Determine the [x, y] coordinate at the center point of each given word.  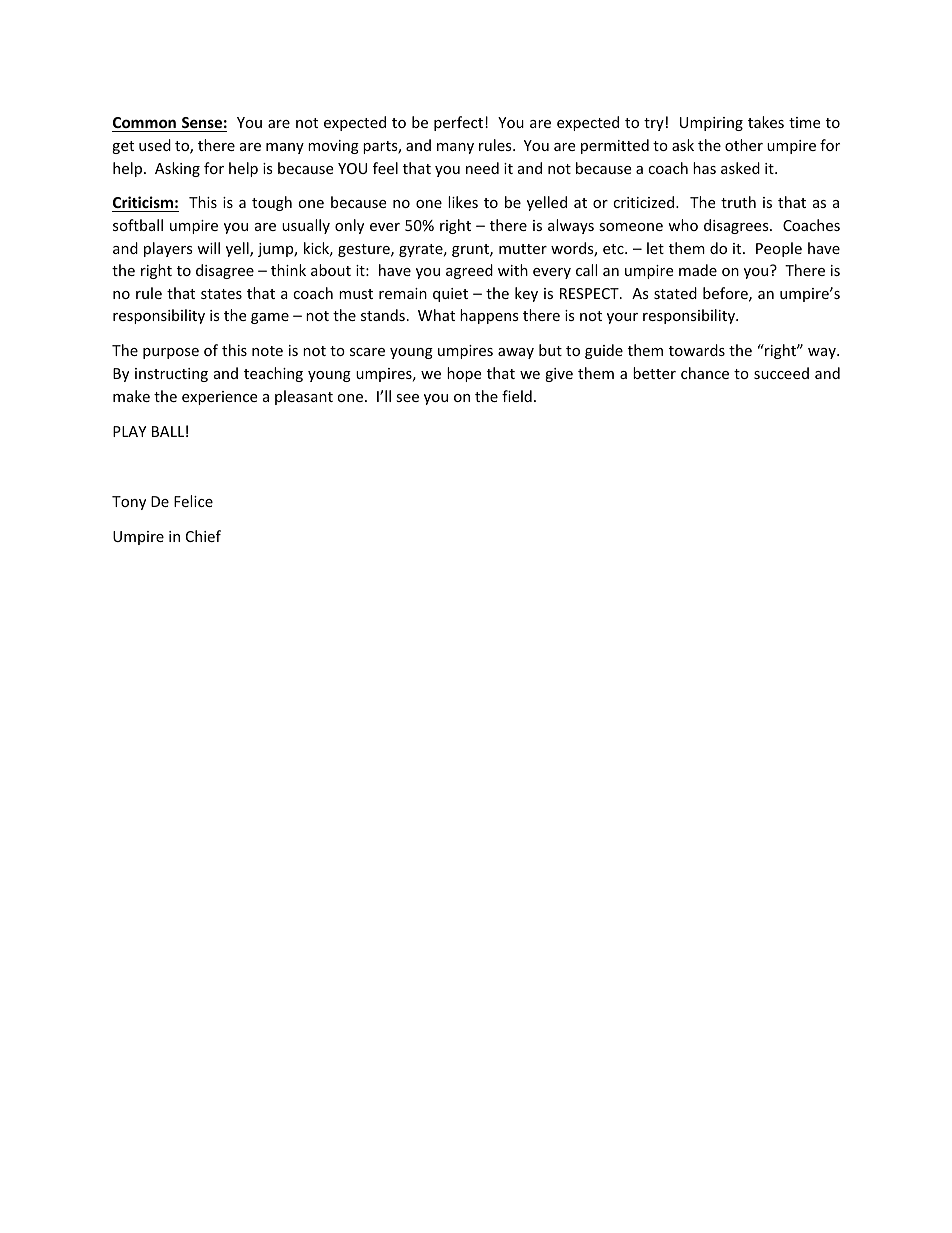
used [155, 145]
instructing [171, 375]
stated [675, 293]
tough [272, 203]
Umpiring [711, 124]
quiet [450, 295]
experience [219, 398]
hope [464, 374]
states [221, 294]
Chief [203, 536]
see [407, 398]
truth [738, 202]
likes [463, 202]
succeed [781, 373]
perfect [458, 123]
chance [705, 373]
